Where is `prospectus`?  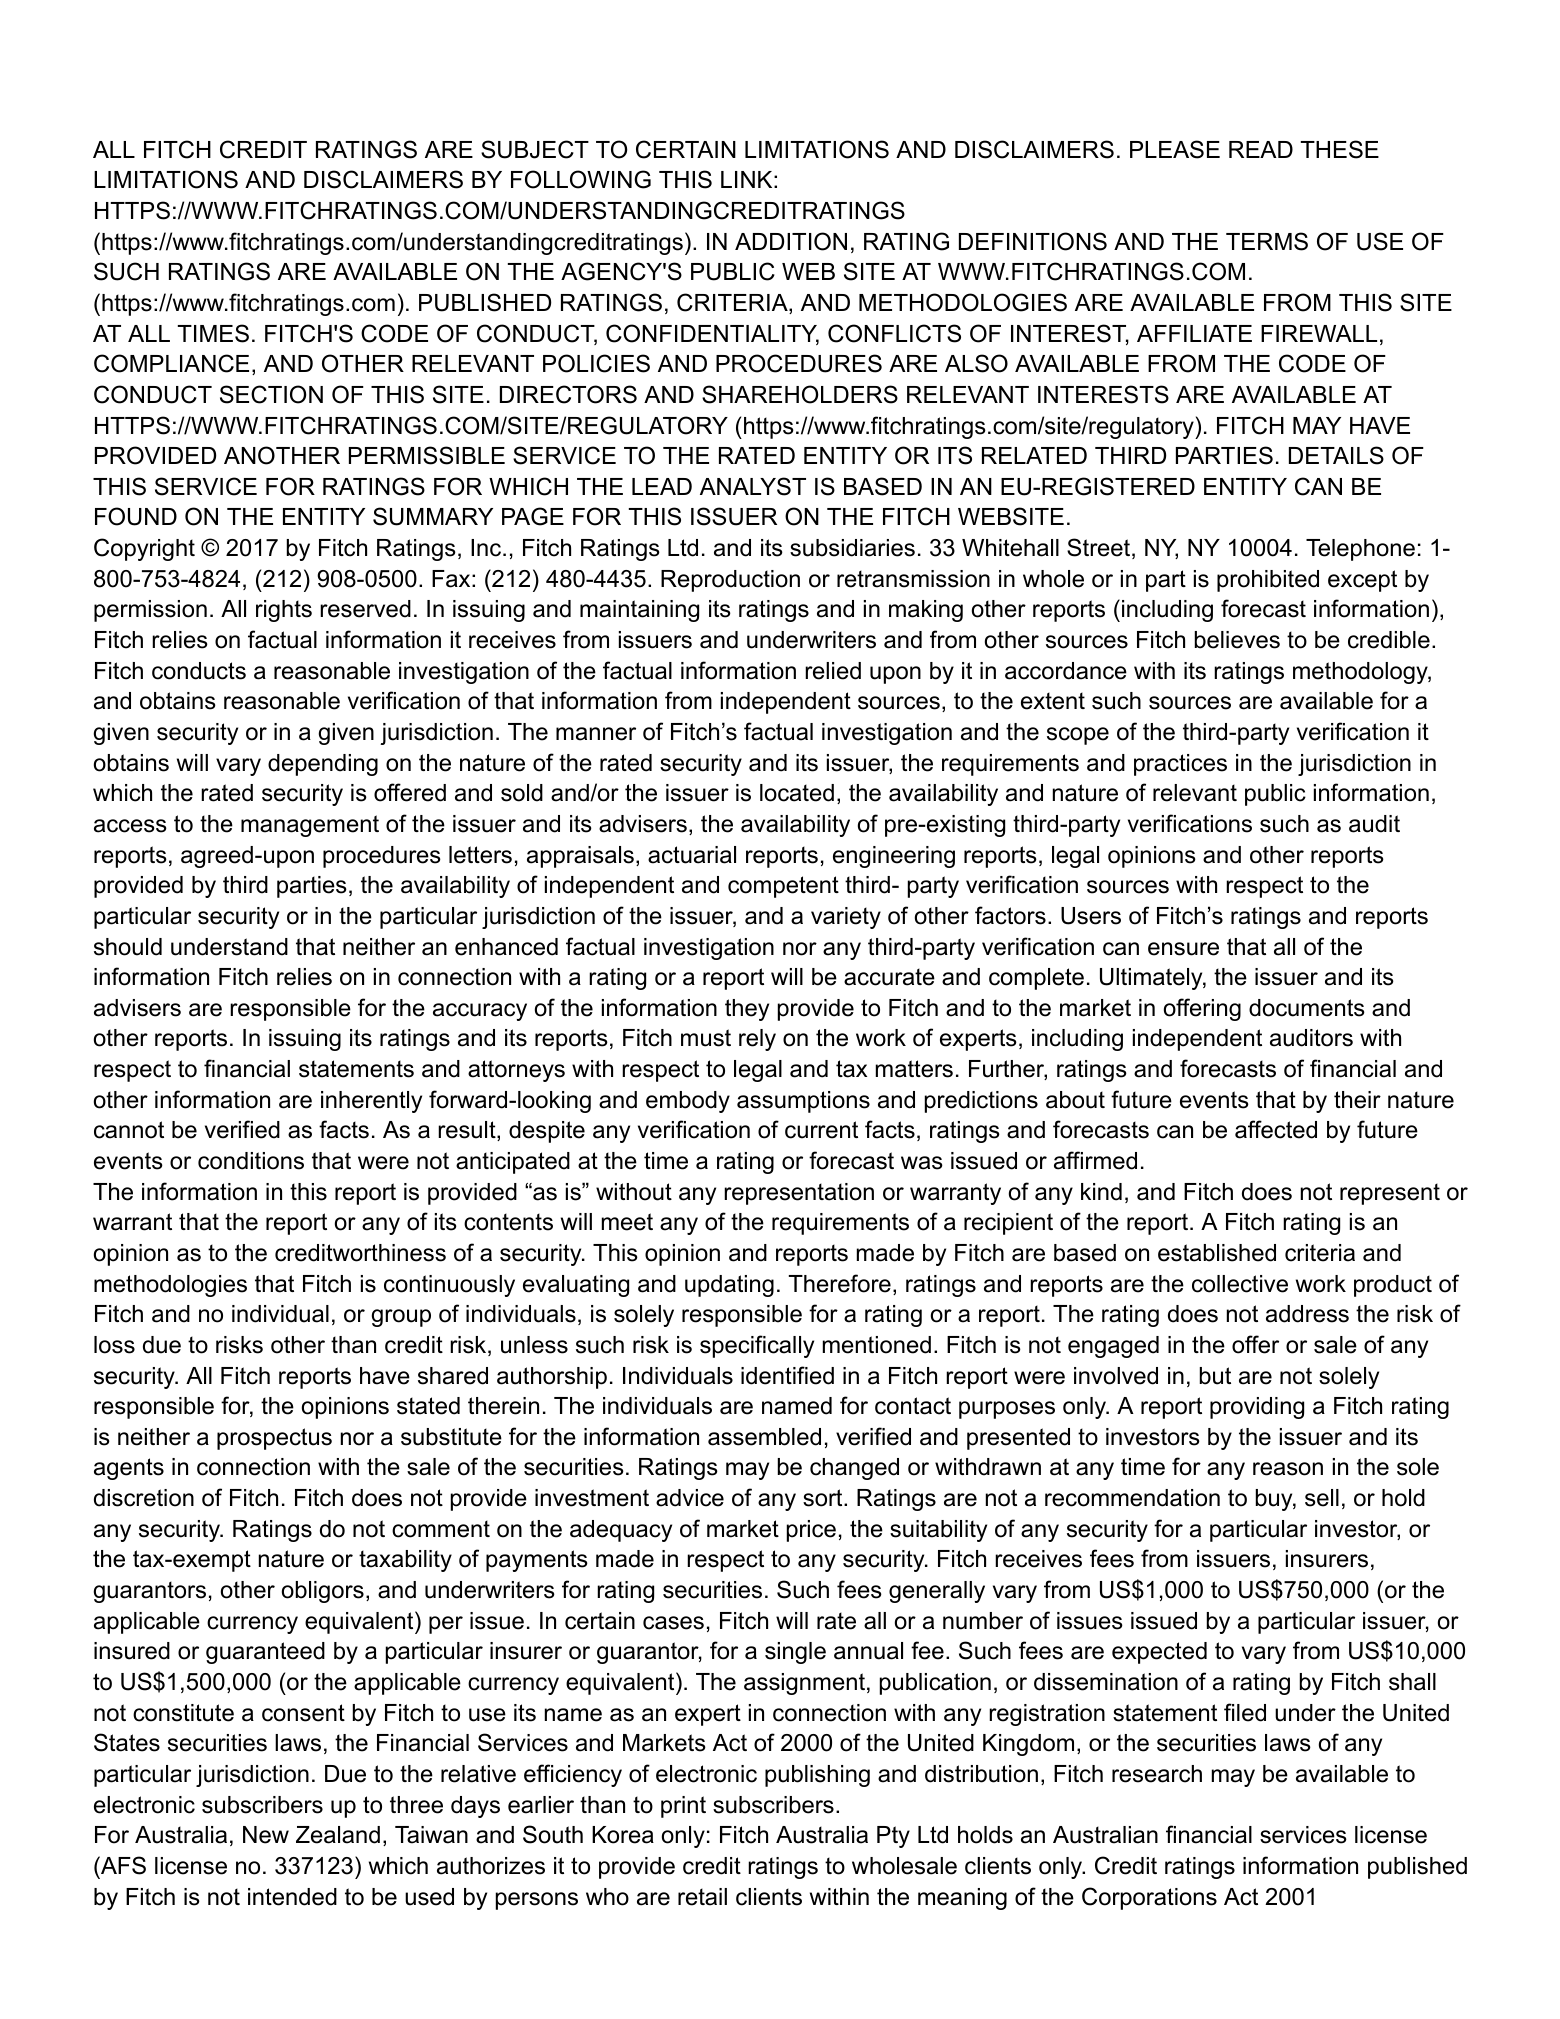 prospectus is located at coordinates (274, 1439).
